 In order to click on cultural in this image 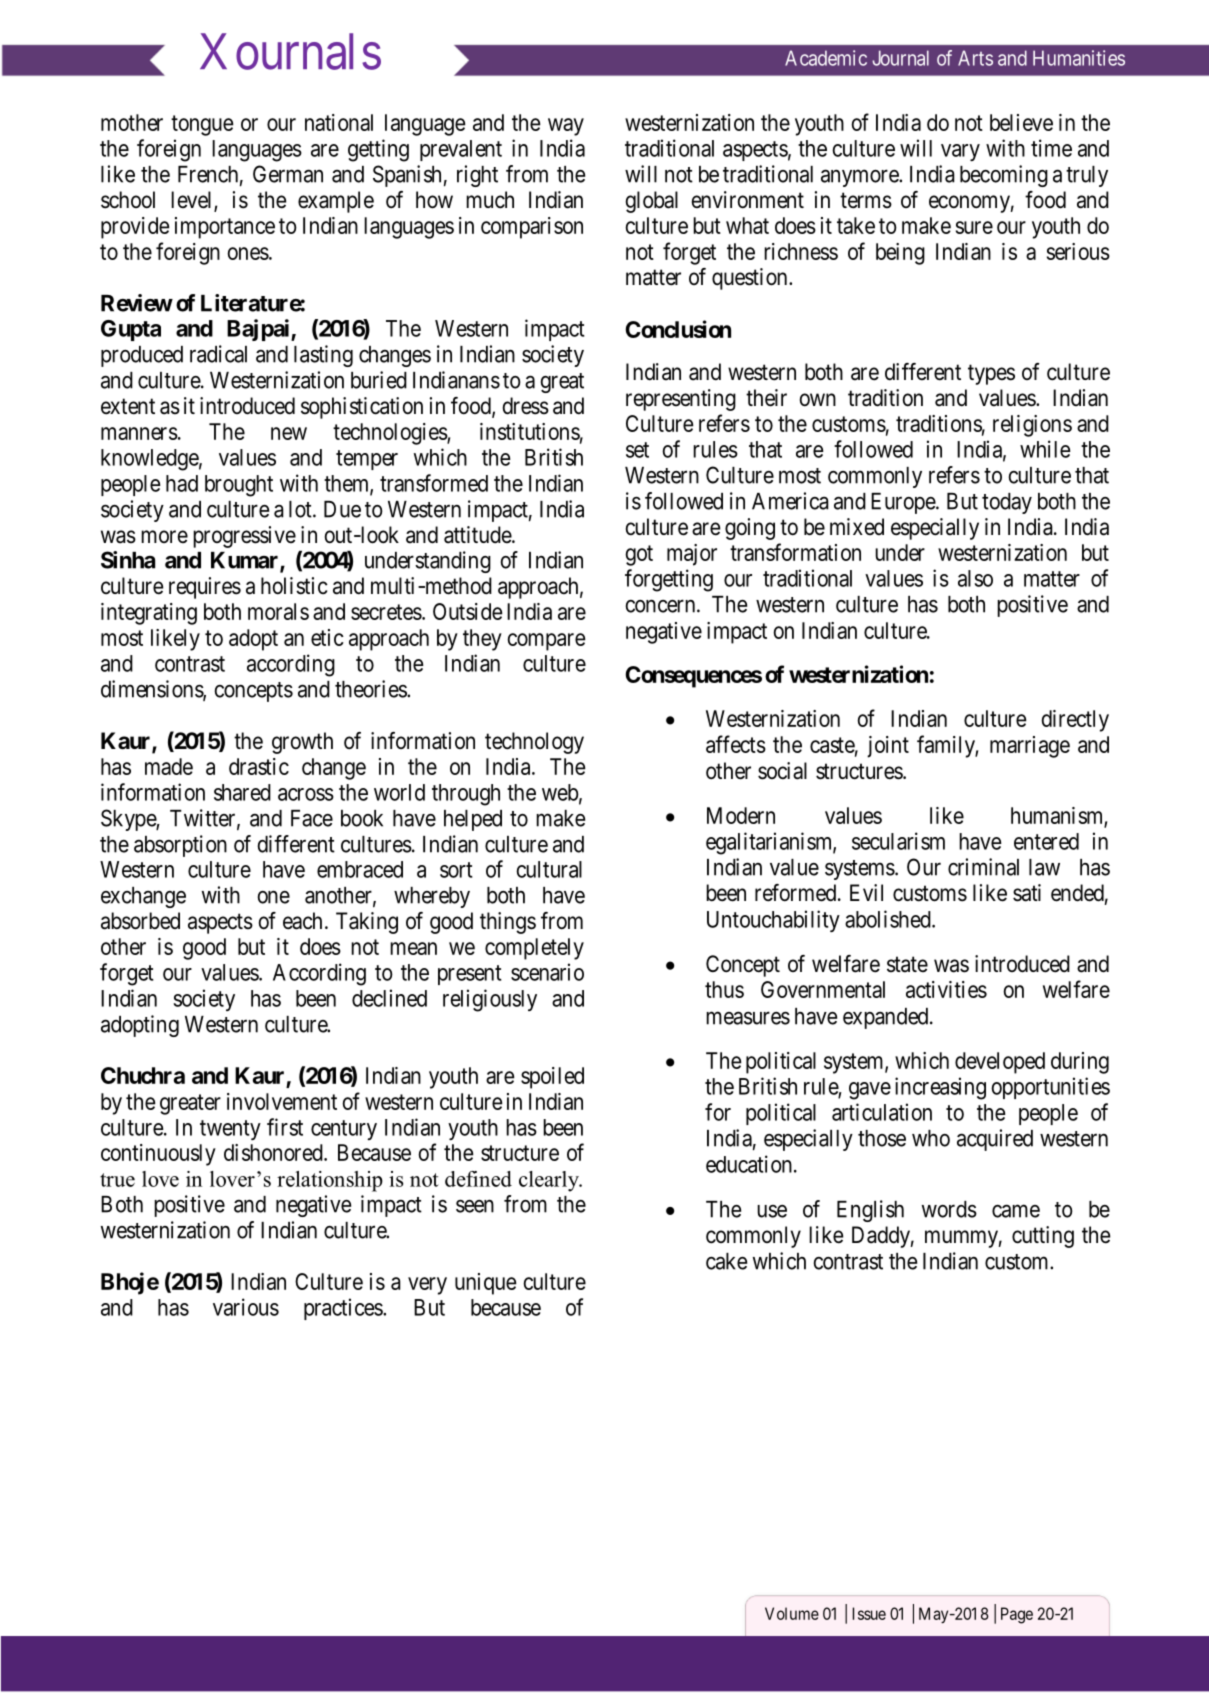, I will do `click(549, 869)`.
